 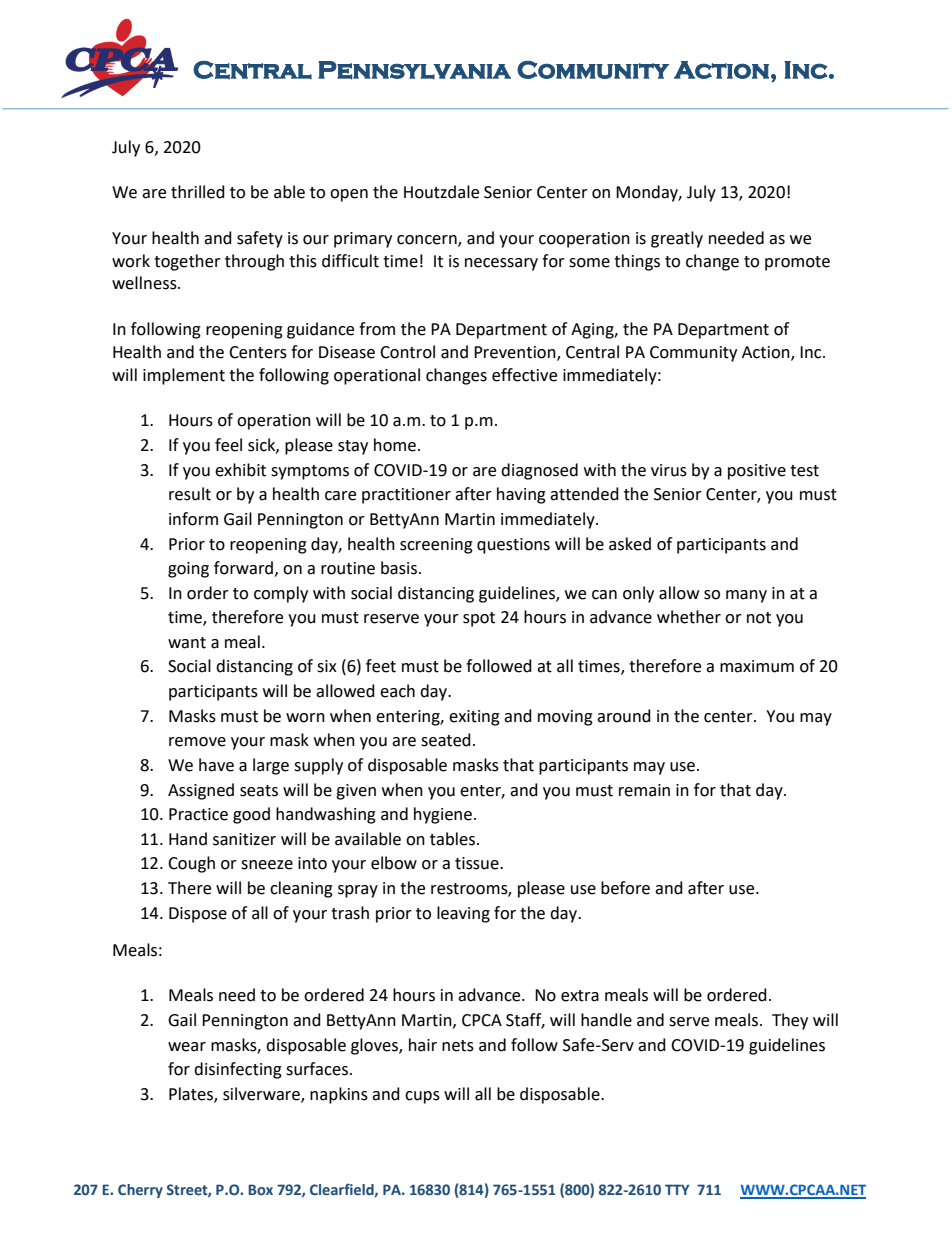 What do you see at coordinates (414, 70) in the page?
I see `Pennsylvania` at bounding box center [414, 70].
